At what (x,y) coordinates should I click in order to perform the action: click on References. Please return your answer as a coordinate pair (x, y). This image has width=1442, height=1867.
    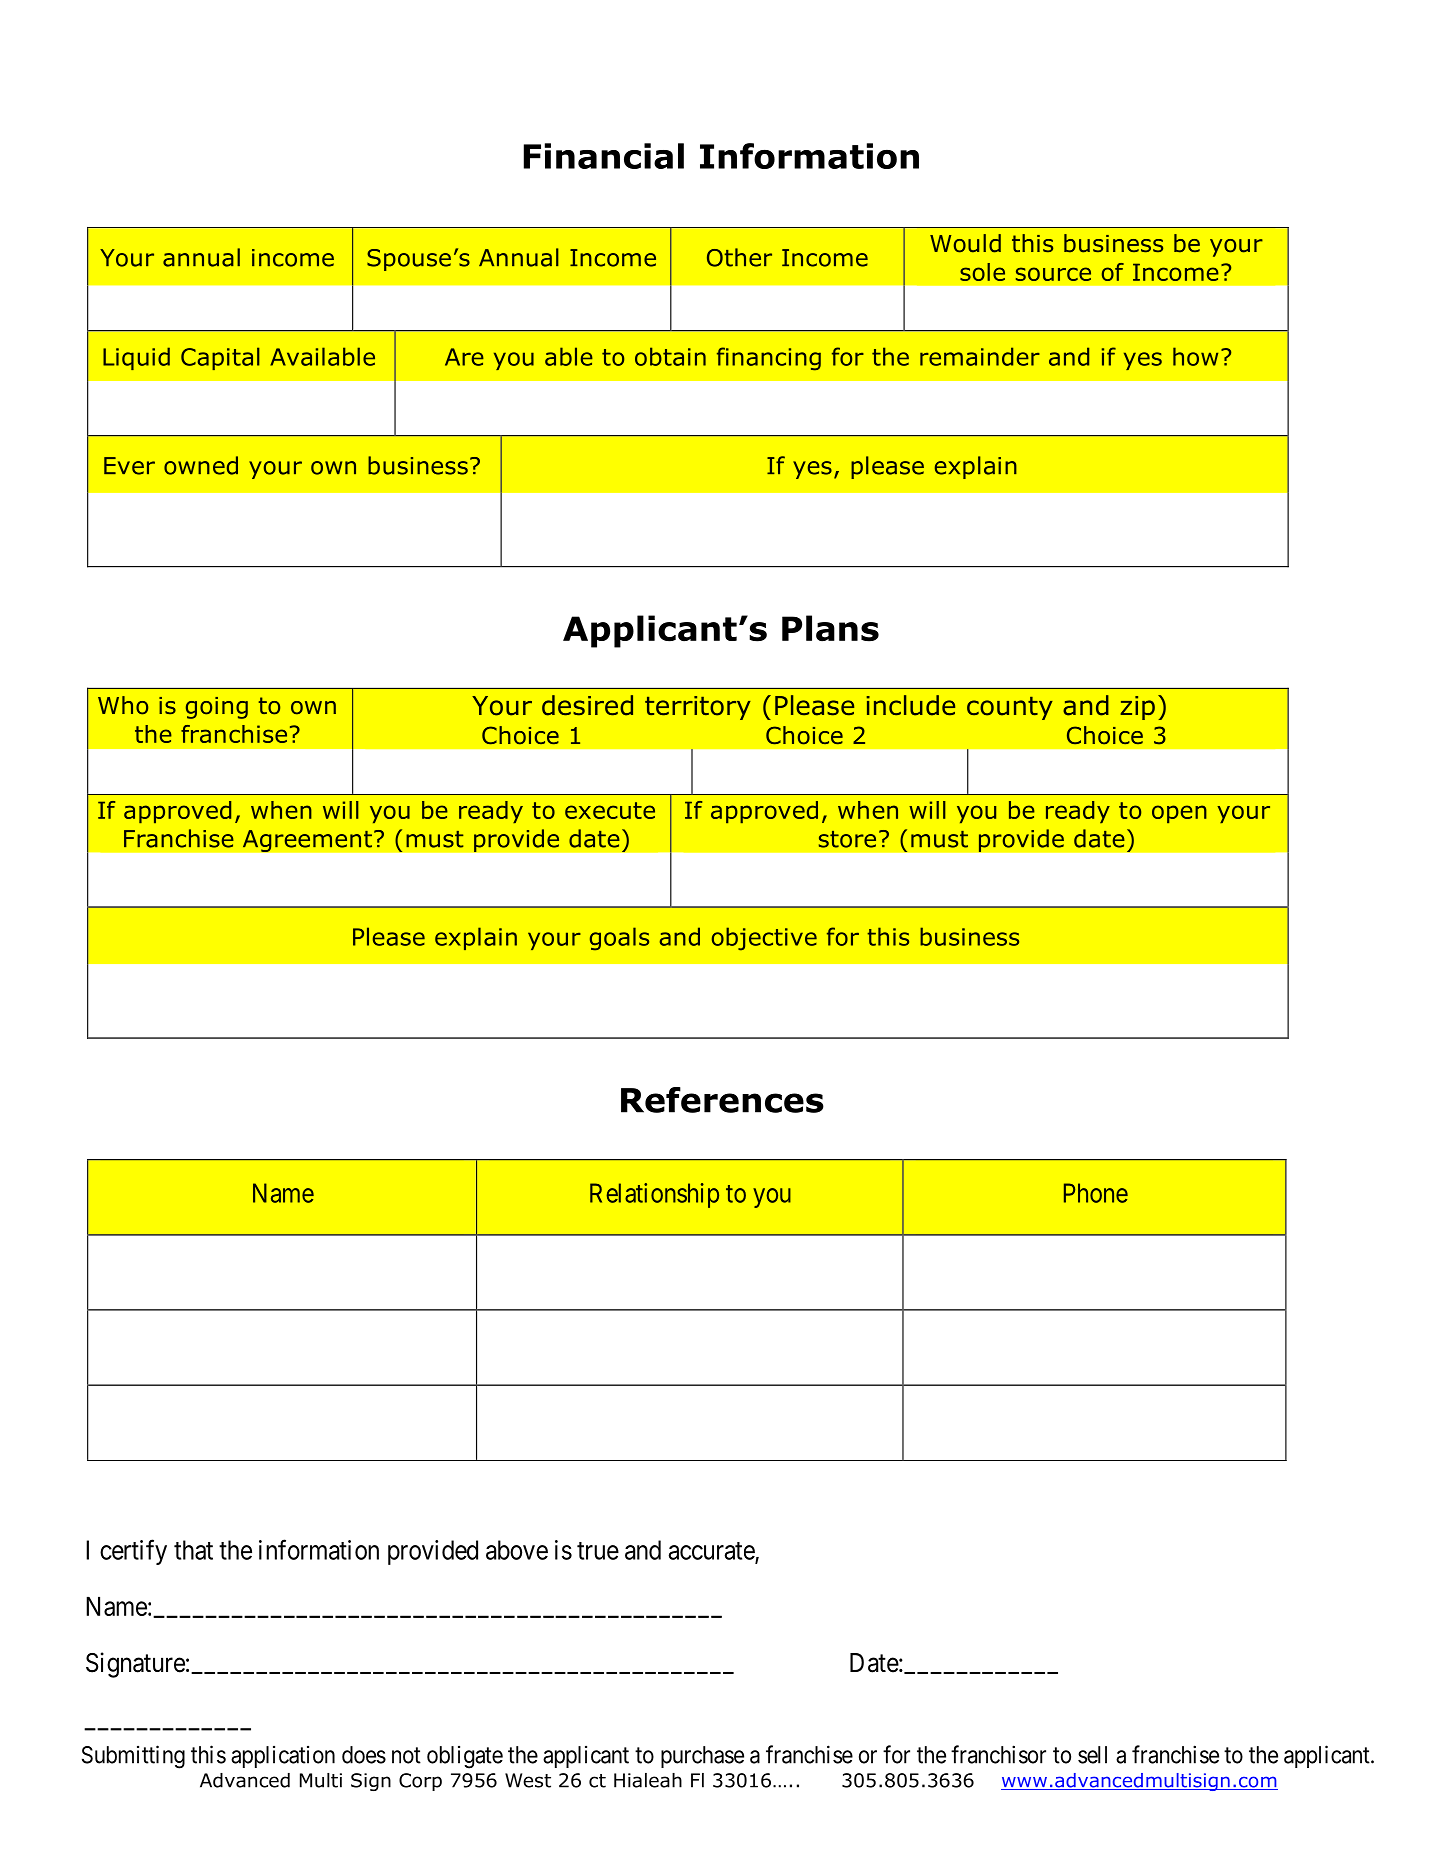
    Looking at the image, I should click on (722, 1100).
